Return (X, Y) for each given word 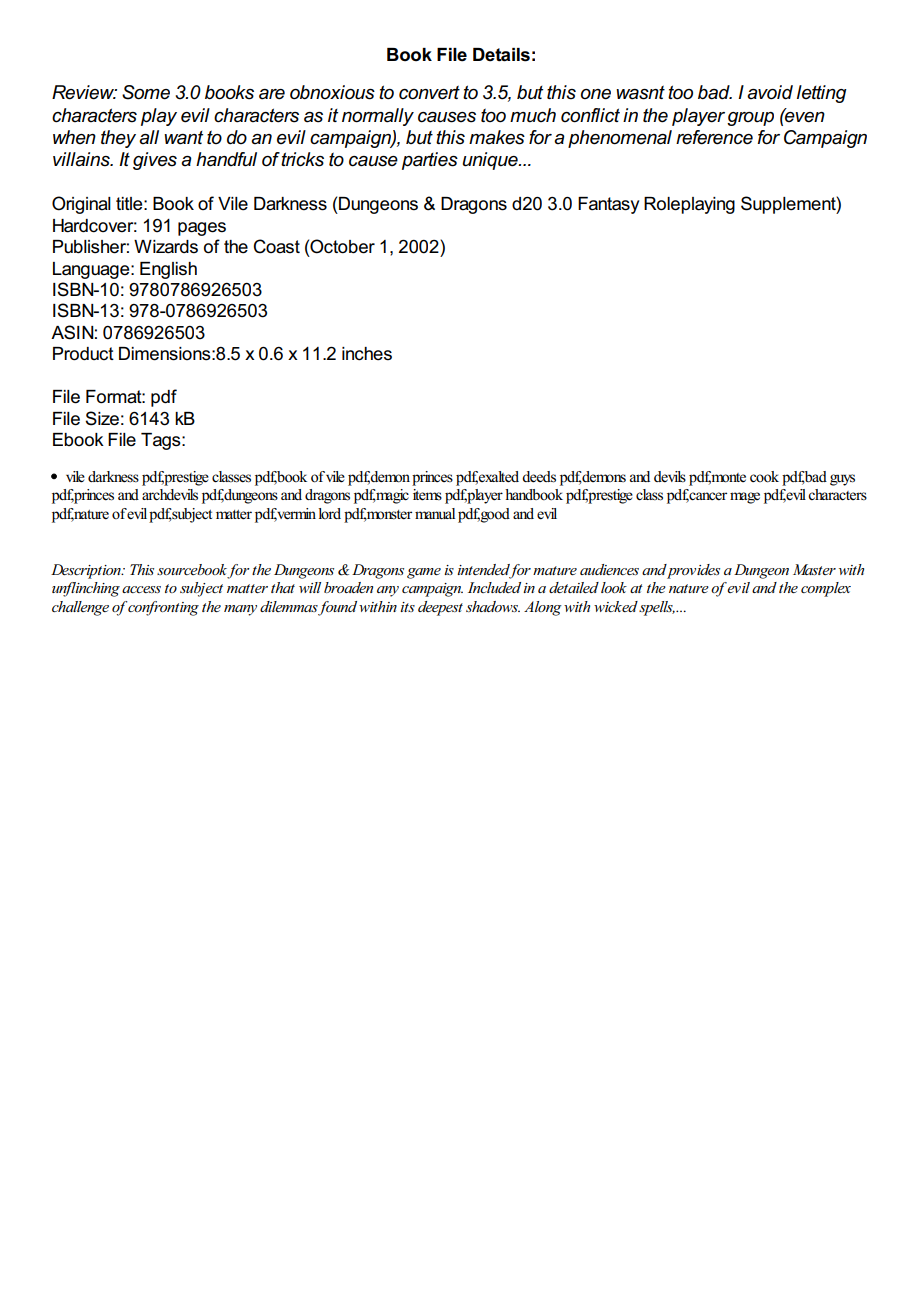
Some (146, 92)
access (141, 589)
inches (367, 354)
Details (501, 55)
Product (83, 354)
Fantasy (608, 205)
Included (494, 587)
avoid (770, 92)
